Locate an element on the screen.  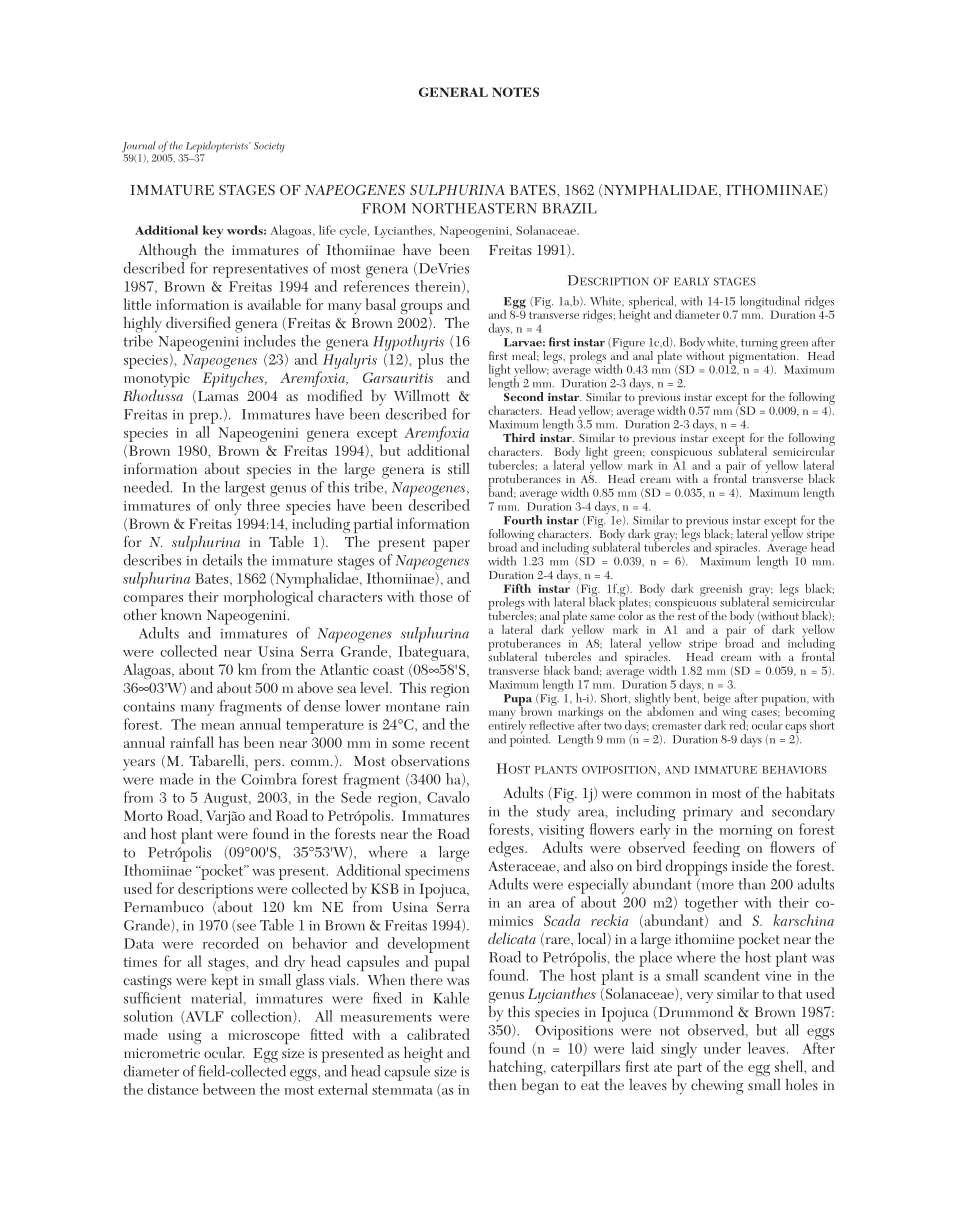
see is located at coordinates (245, 928).
